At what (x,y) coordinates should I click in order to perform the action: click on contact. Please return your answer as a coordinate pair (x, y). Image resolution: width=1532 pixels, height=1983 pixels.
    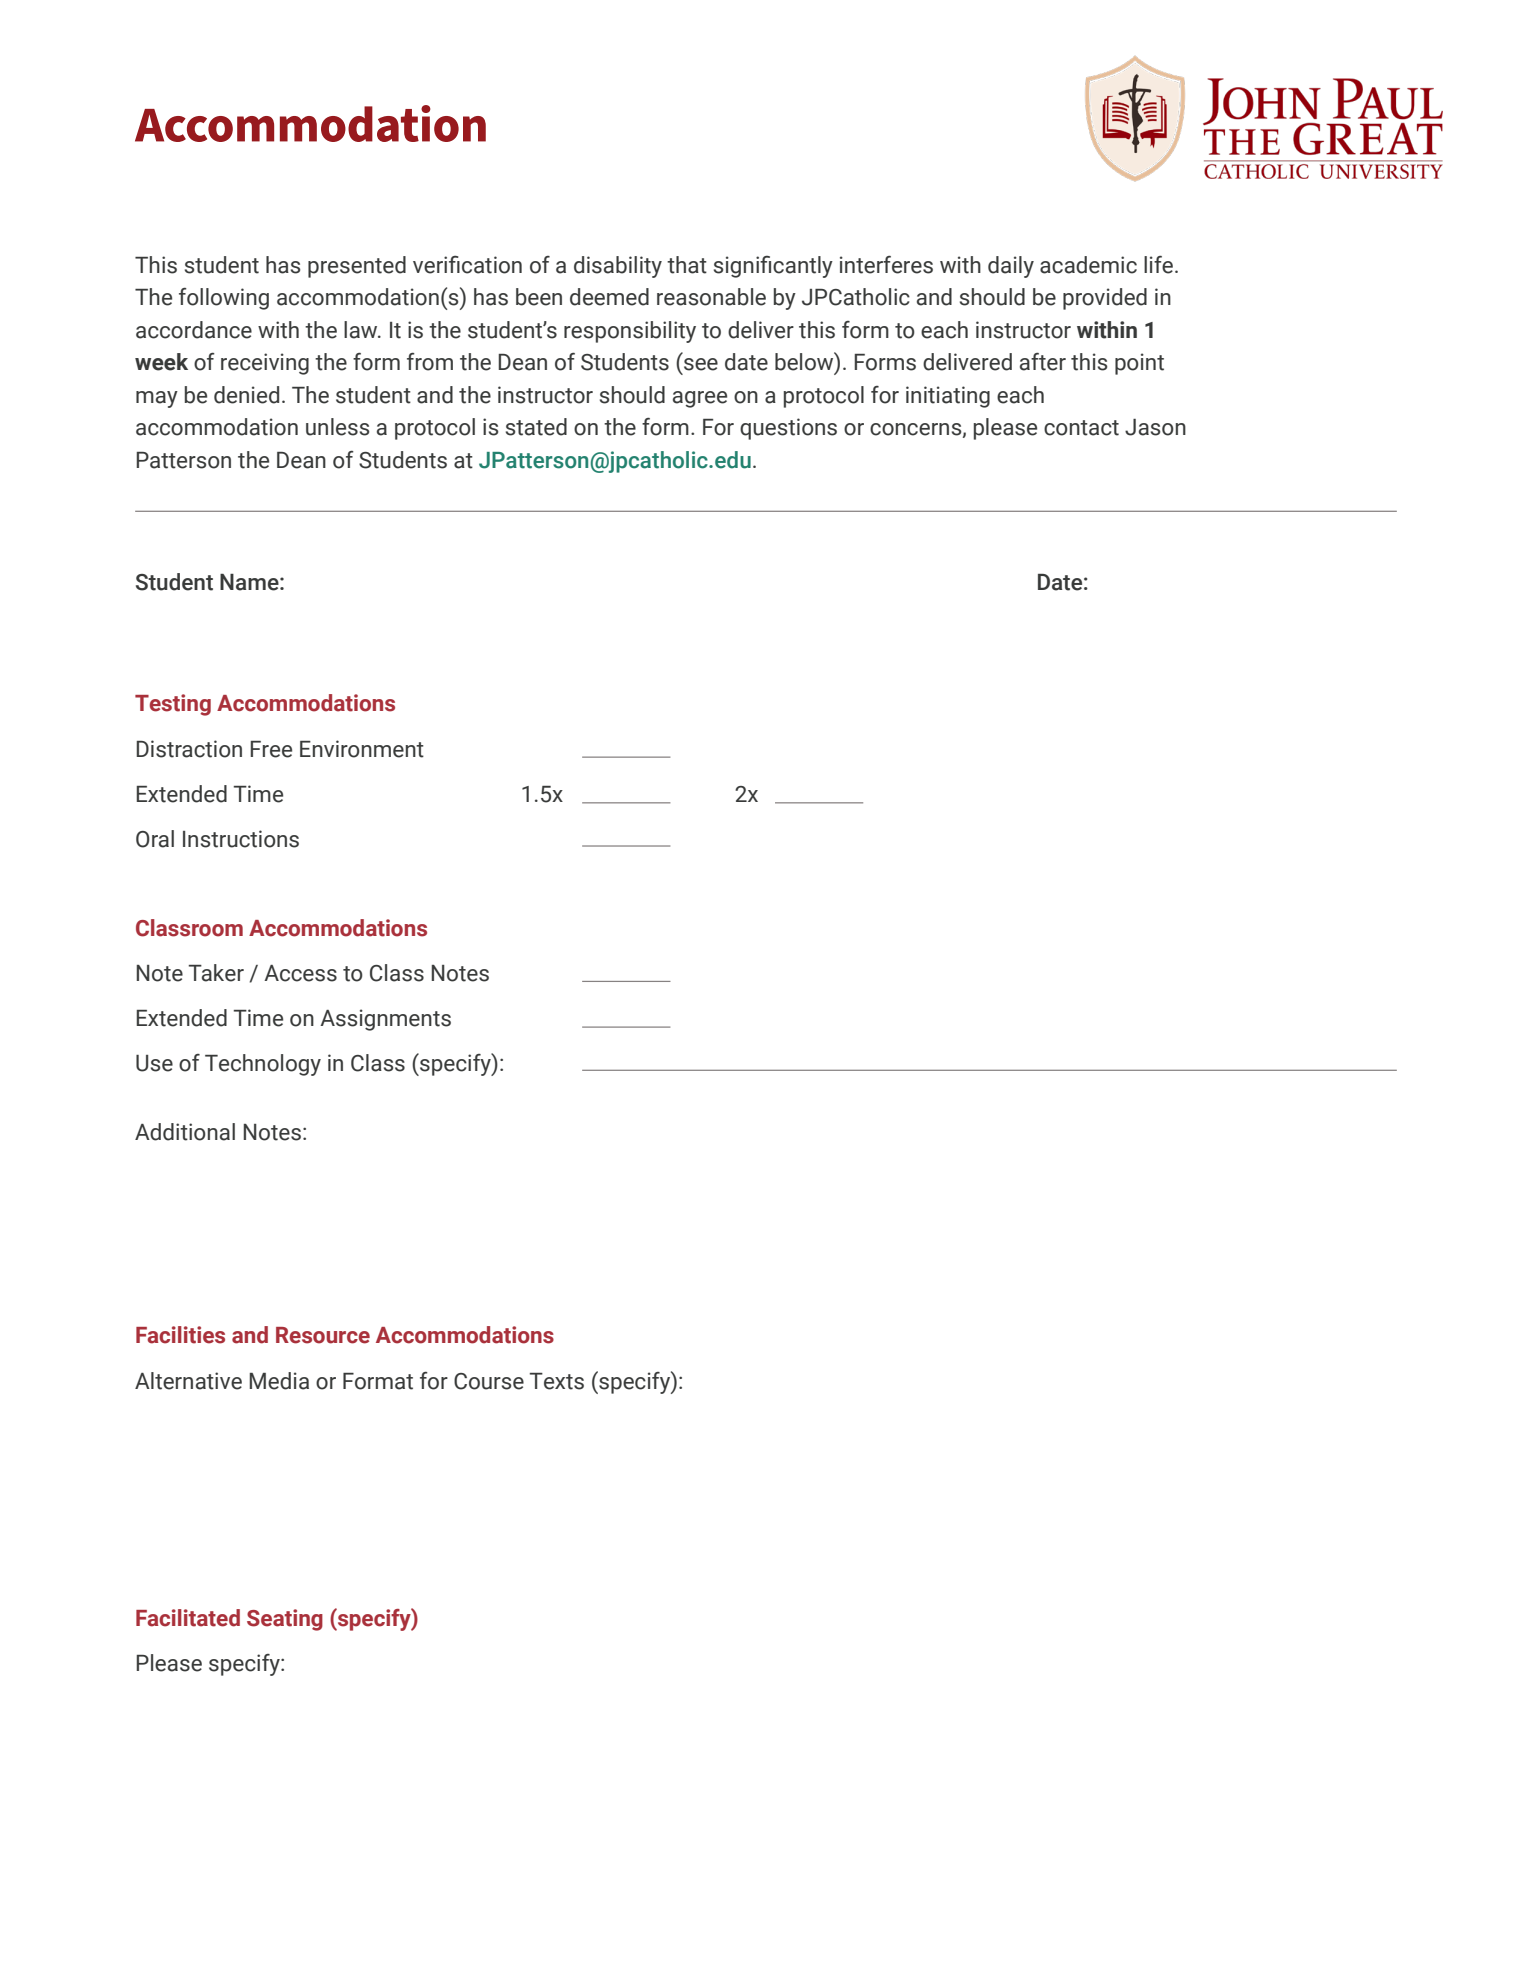
    Looking at the image, I should click on (1081, 428).
